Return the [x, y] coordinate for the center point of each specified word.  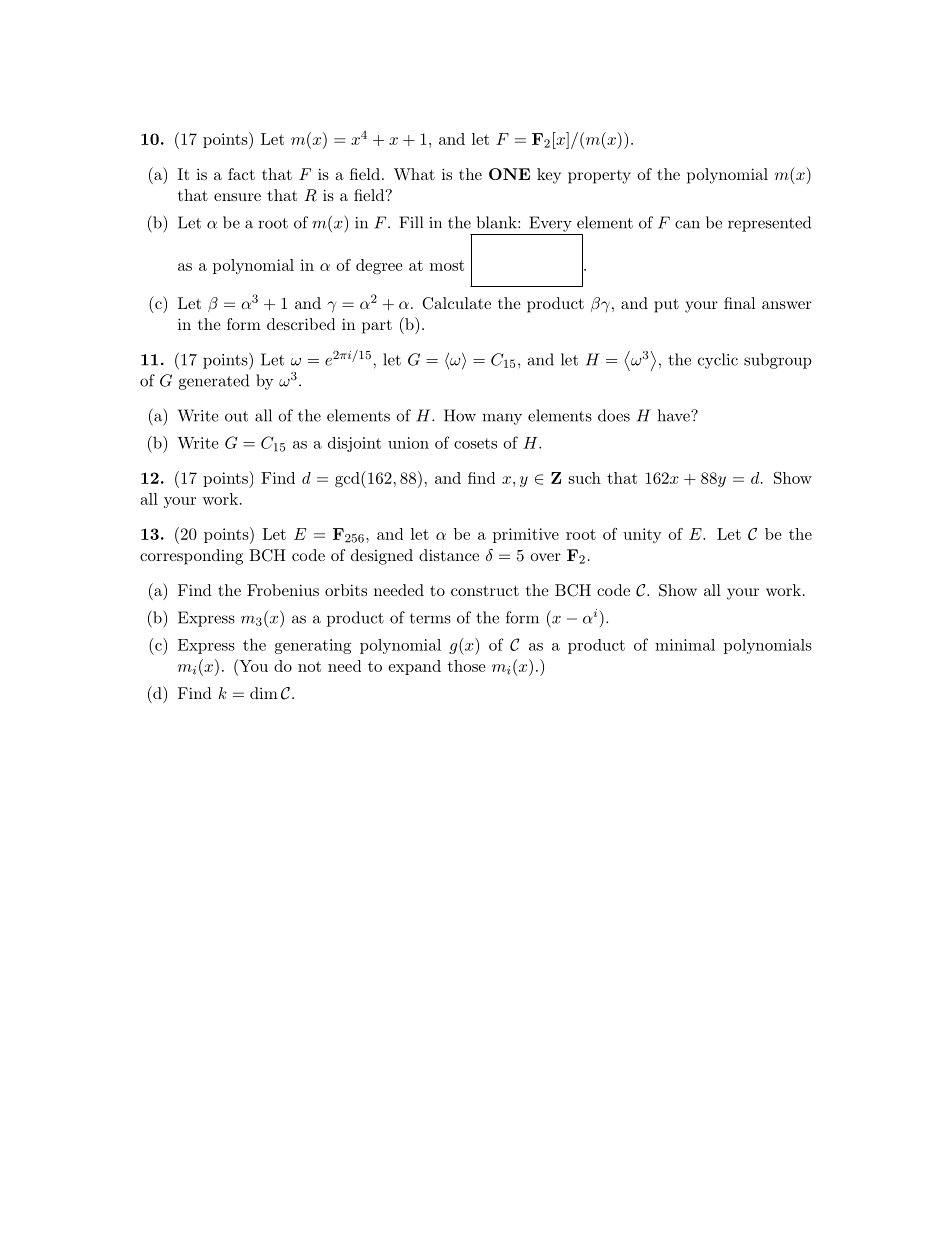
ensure [237, 197]
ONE [509, 174]
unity [642, 535]
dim [264, 693]
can [687, 224]
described [301, 324]
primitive [526, 535]
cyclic [718, 361]
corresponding [191, 557]
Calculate [456, 303]
